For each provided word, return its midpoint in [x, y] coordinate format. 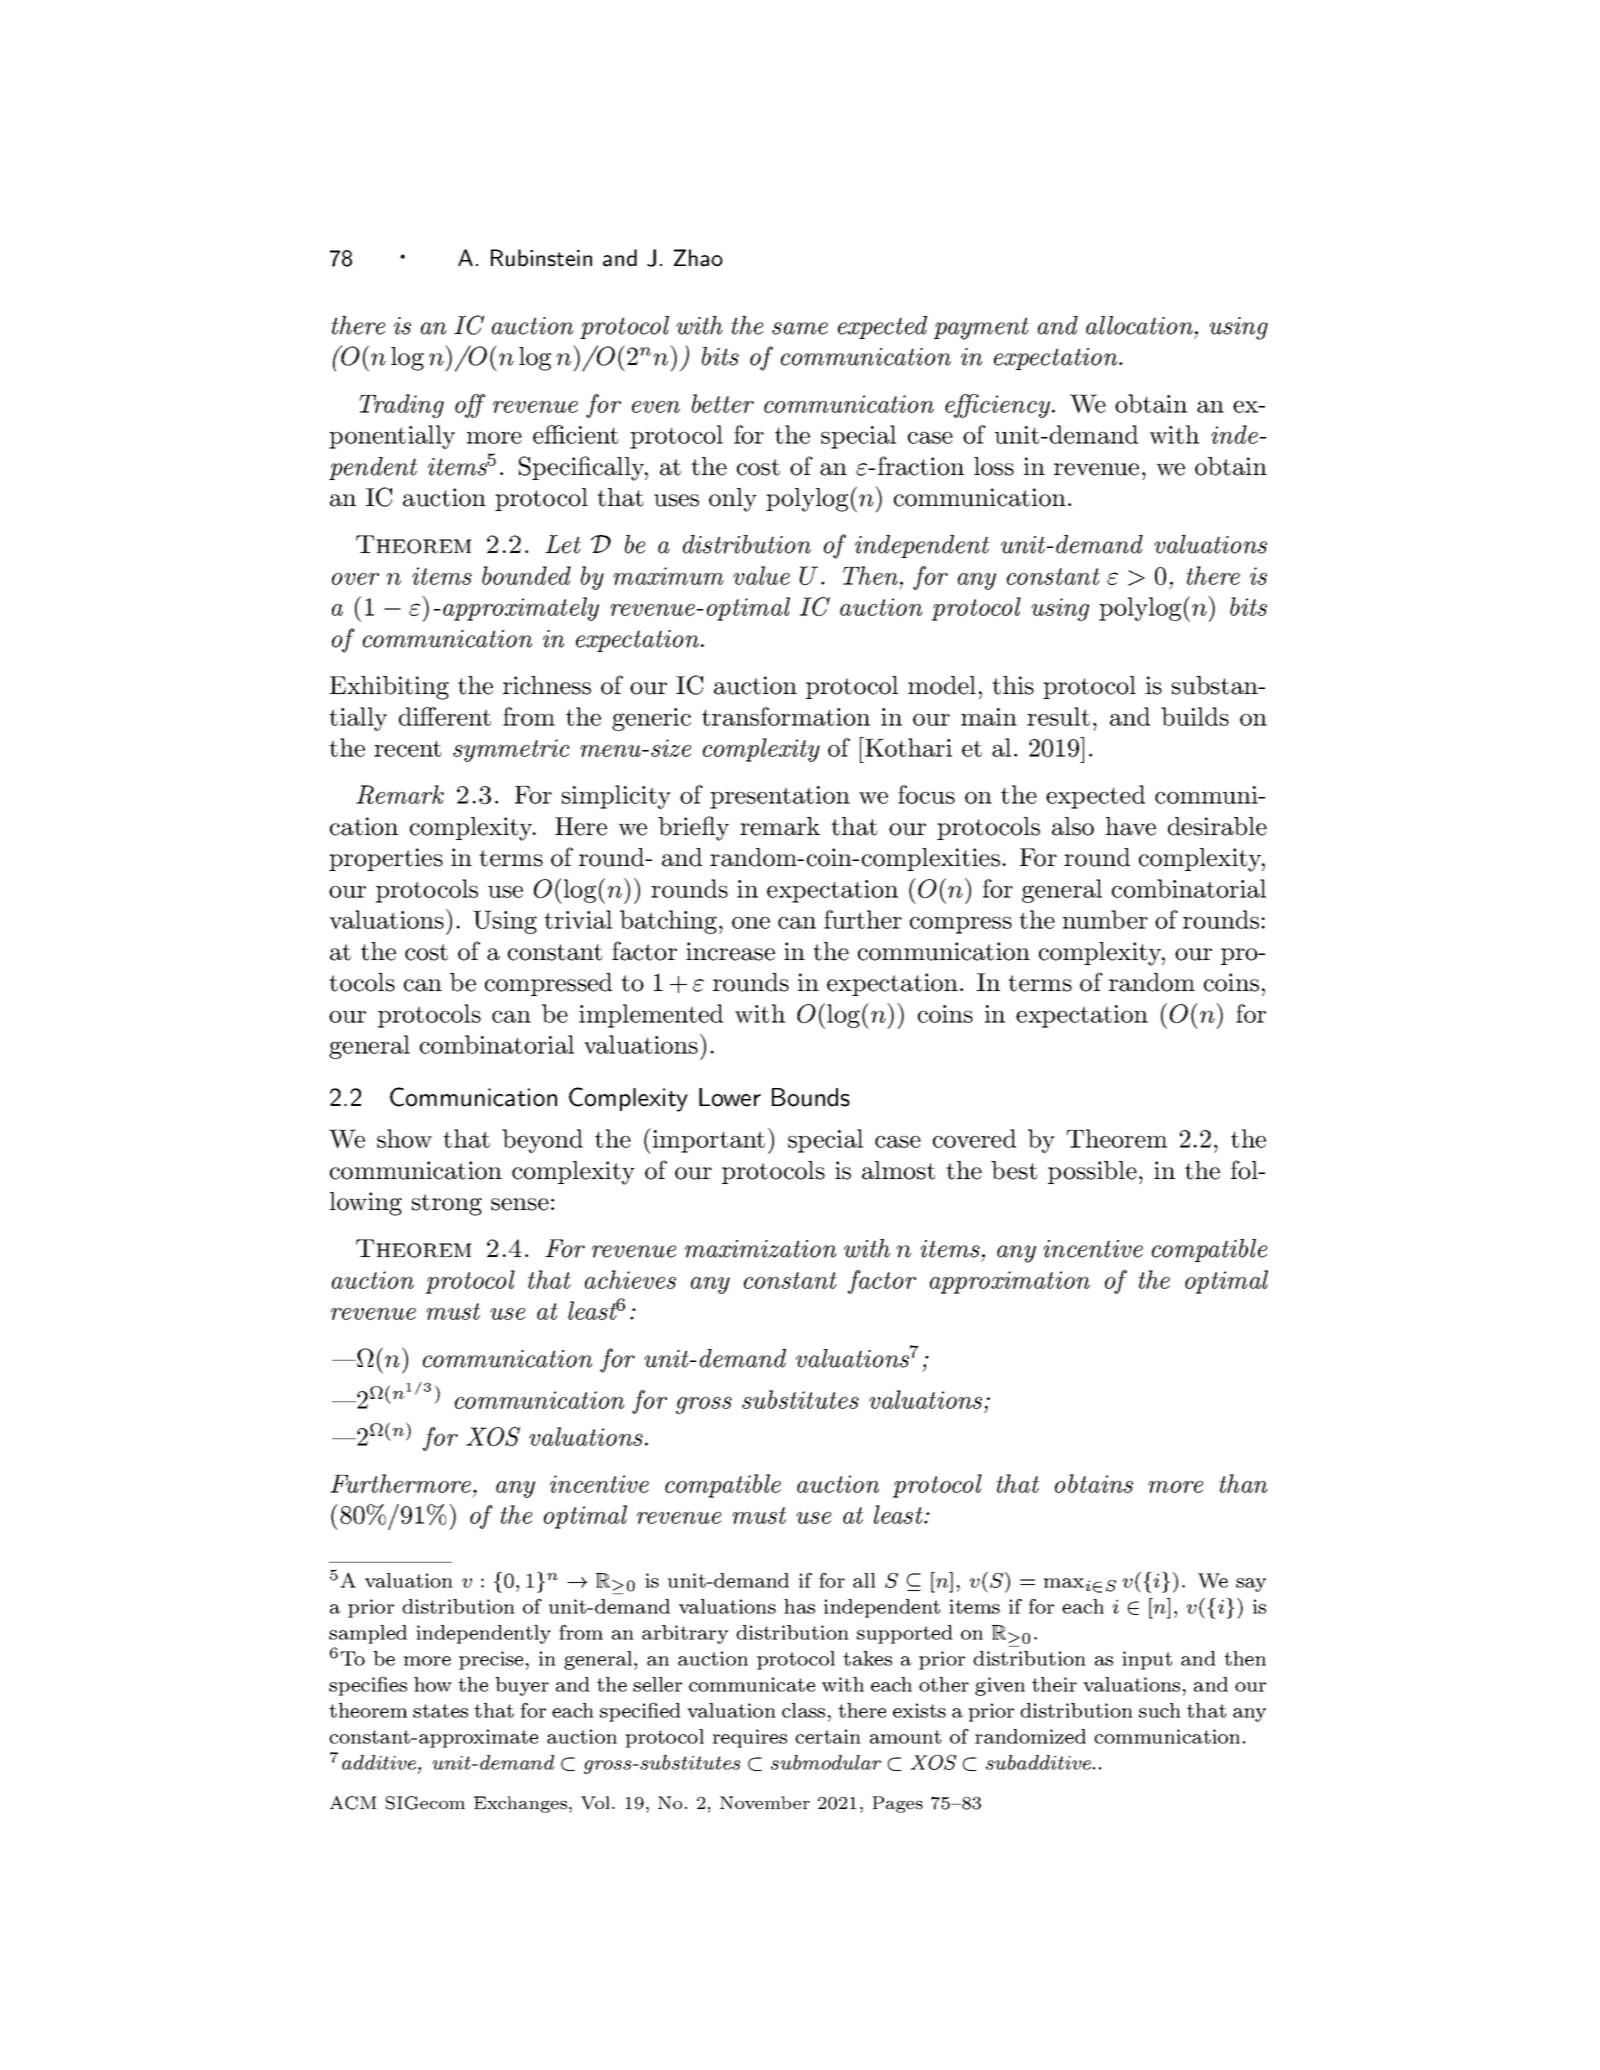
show [404, 1138]
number [1105, 919]
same [800, 328]
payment [981, 328]
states [440, 1711]
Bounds [811, 1097]
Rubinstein [541, 258]
